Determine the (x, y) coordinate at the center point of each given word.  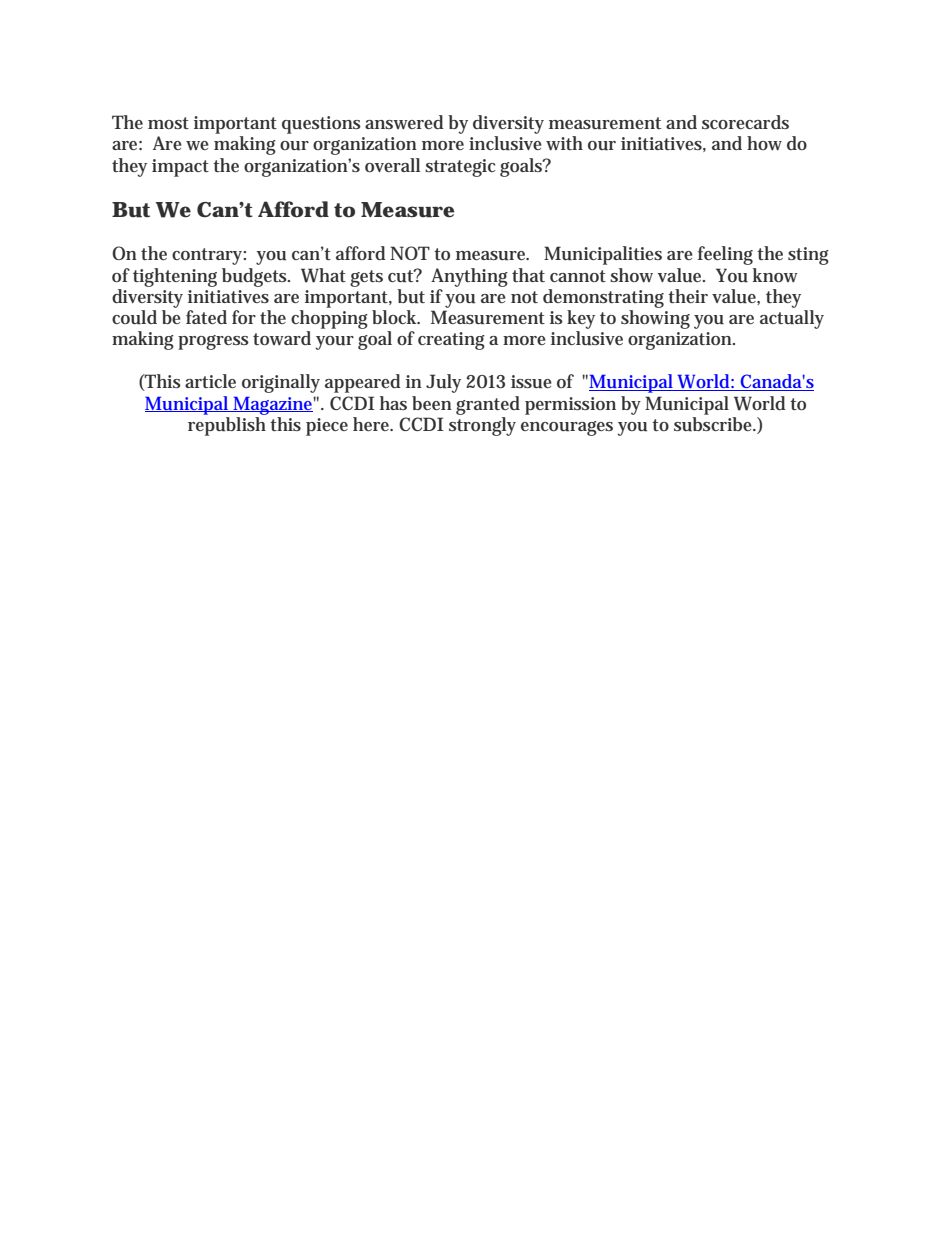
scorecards (745, 122)
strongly (482, 426)
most (168, 123)
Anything (469, 277)
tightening (175, 277)
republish (227, 426)
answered (404, 122)
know (775, 275)
